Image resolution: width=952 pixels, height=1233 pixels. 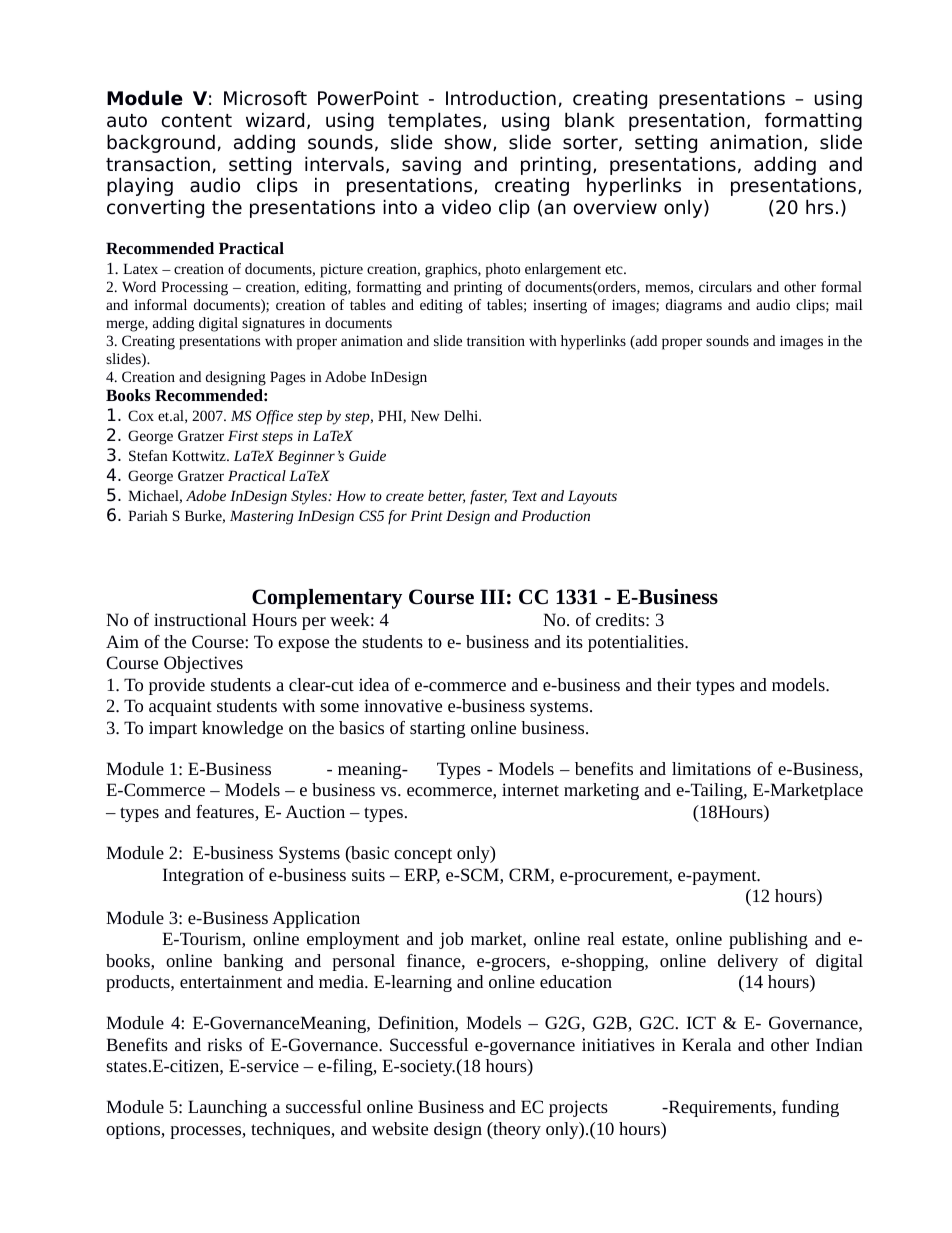 I want to click on content, so click(x=197, y=121).
